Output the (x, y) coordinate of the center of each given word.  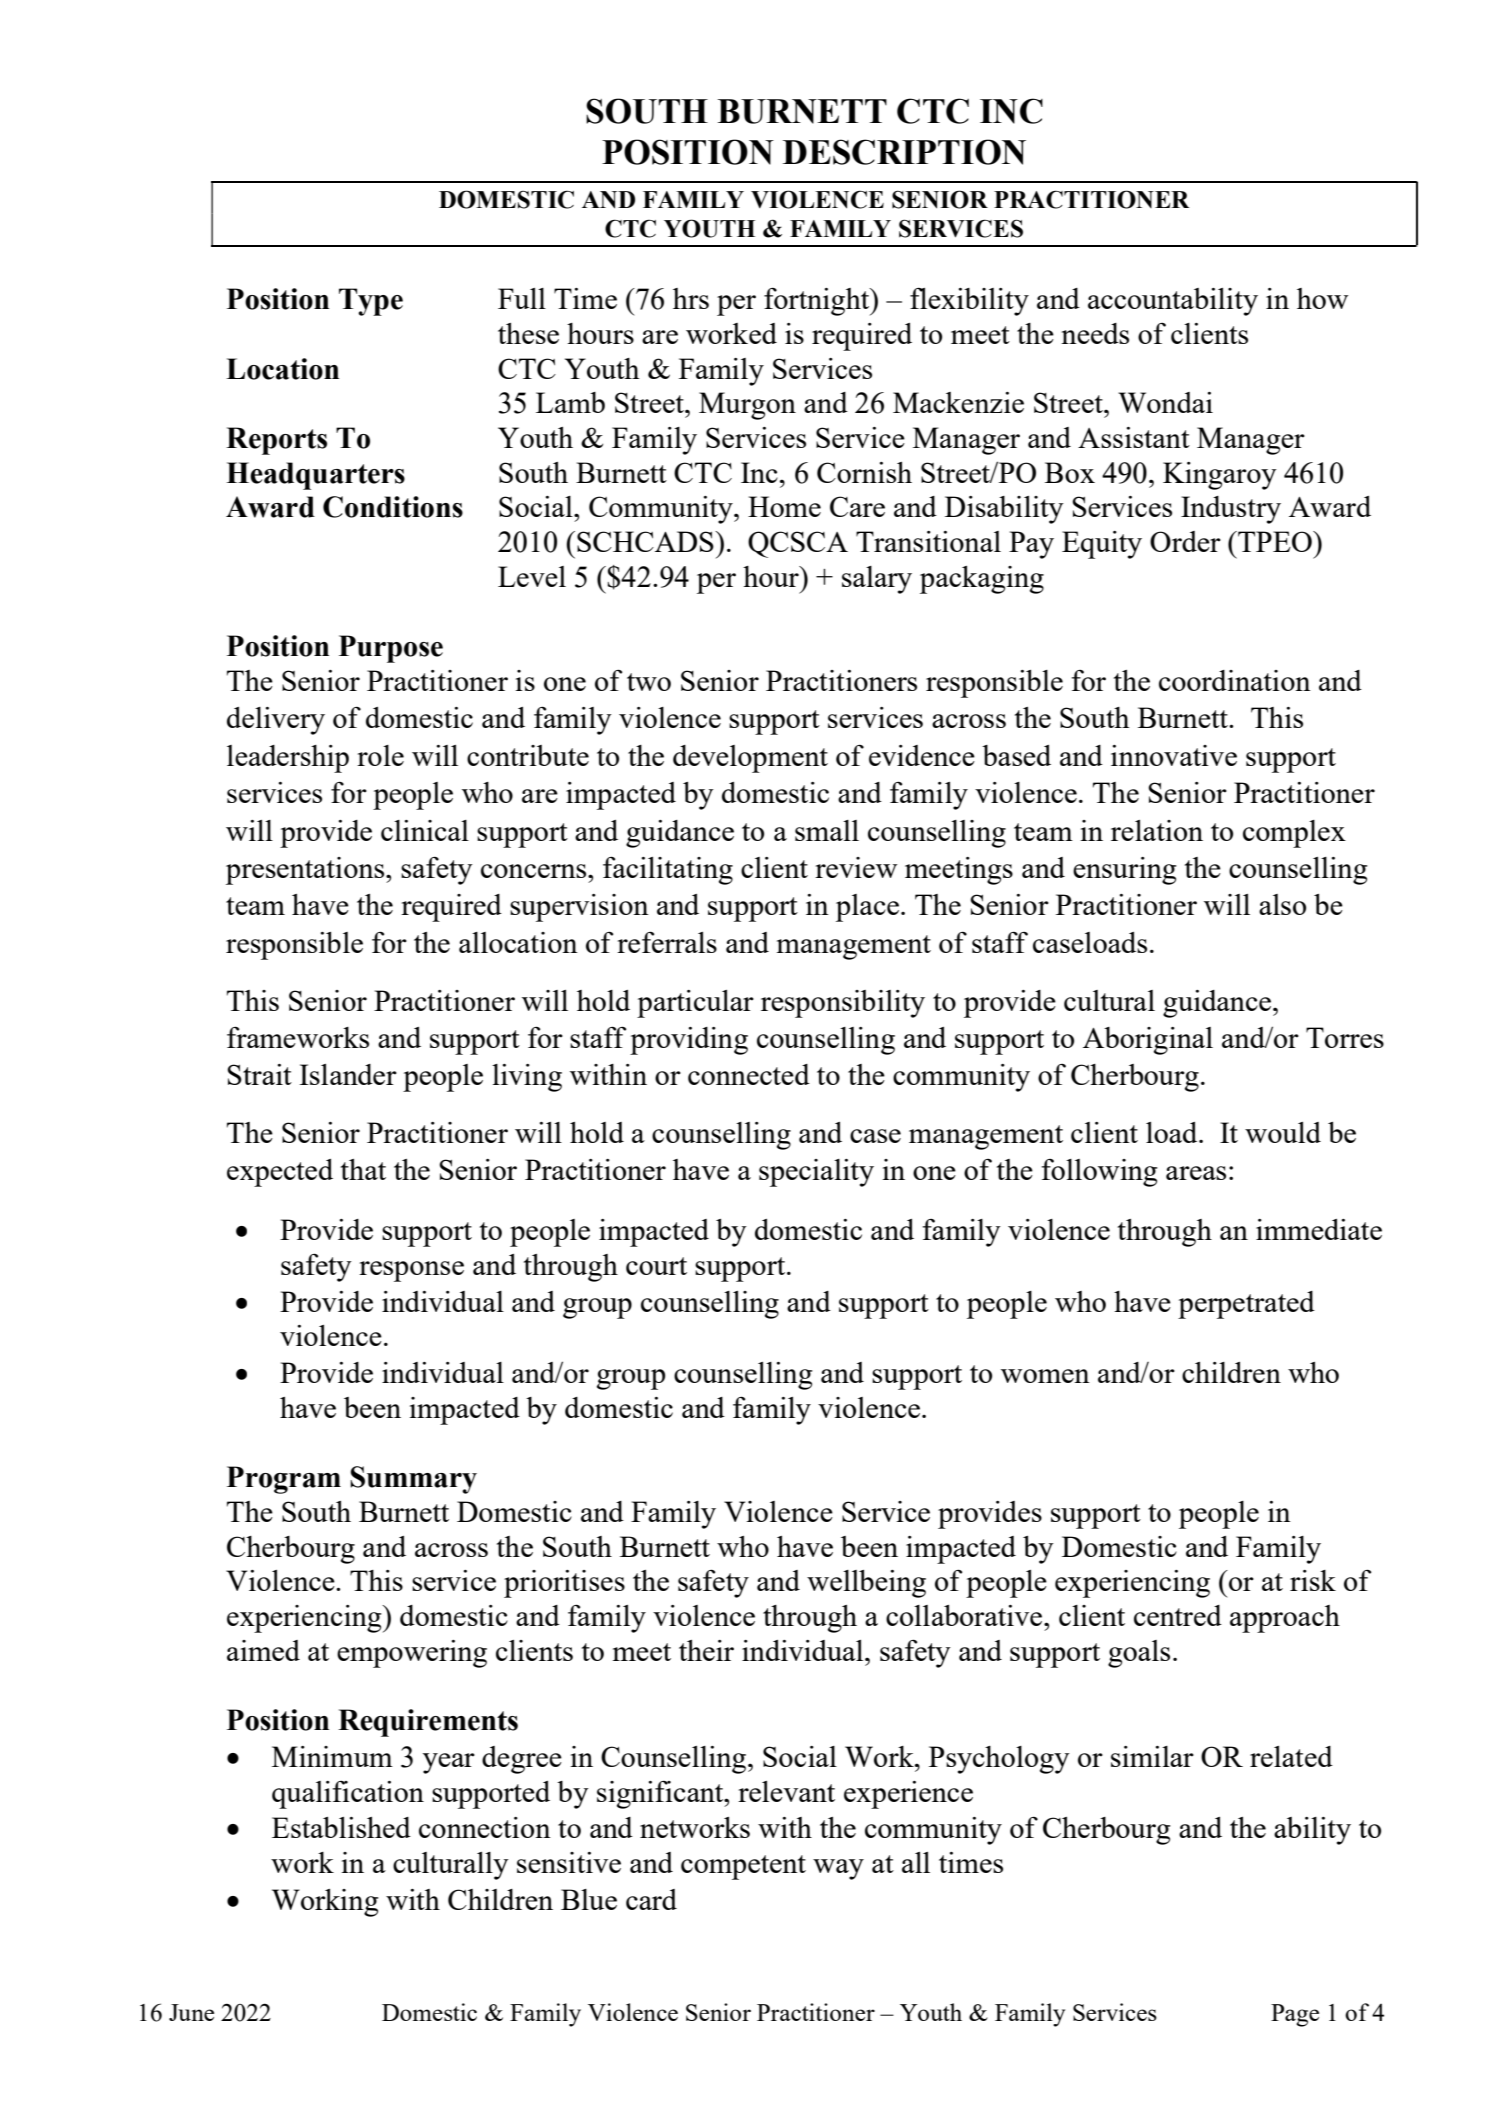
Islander (348, 1074)
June (191, 2012)
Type (371, 302)
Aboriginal (1148, 1041)
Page (1295, 2015)
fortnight (818, 302)
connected (749, 1074)
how (1322, 298)
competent (743, 1867)
